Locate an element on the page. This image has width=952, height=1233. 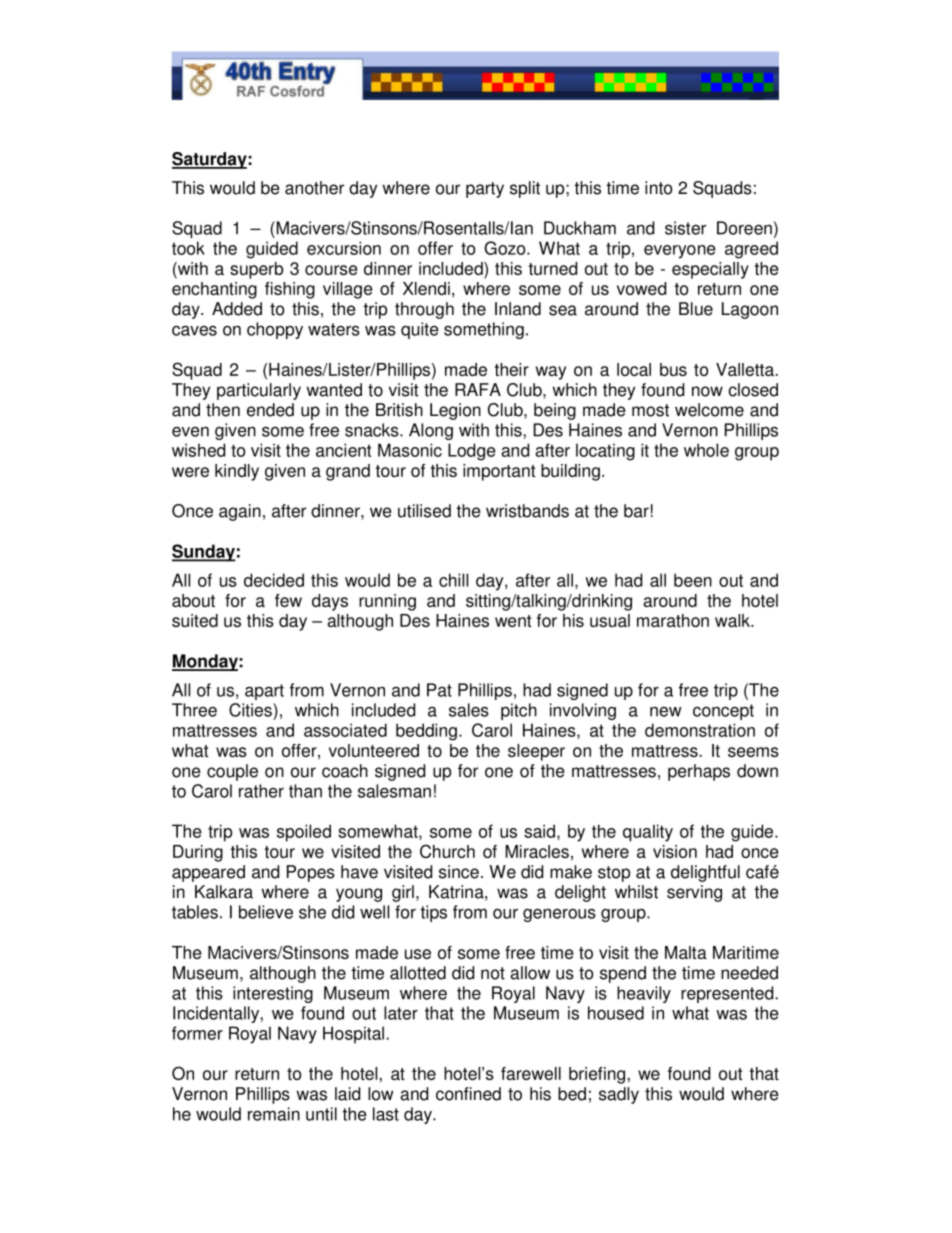
another is located at coordinates (314, 188).
